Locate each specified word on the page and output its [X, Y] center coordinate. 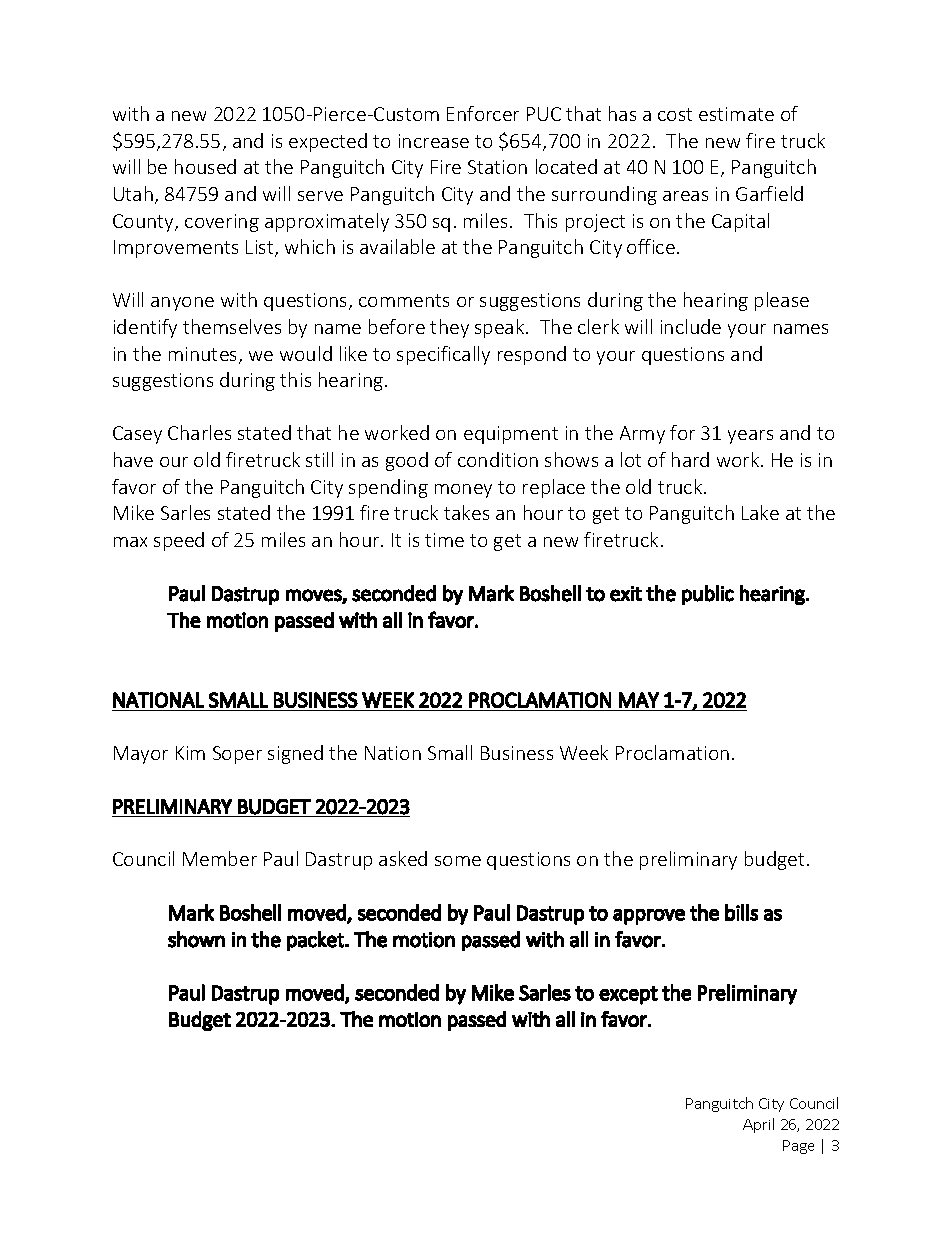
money [463, 491]
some [458, 861]
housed [205, 166]
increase [434, 141]
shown [196, 939]
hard [690, 459]
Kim [190, 753]
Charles [199, 432]
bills [741, 912]
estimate [736, 114]
